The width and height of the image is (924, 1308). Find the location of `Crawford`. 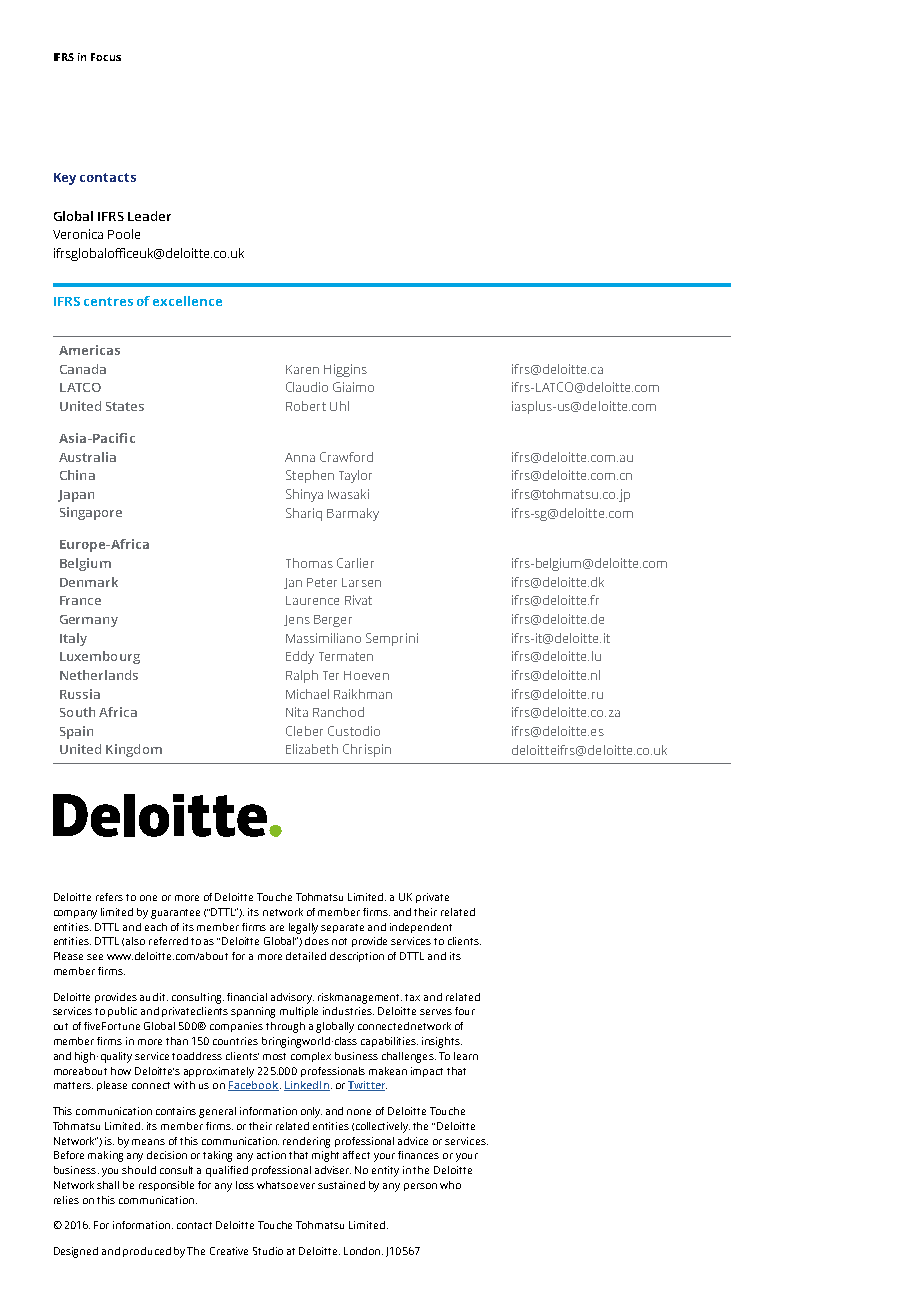

Crawford is located at coordinates (346, 457).
